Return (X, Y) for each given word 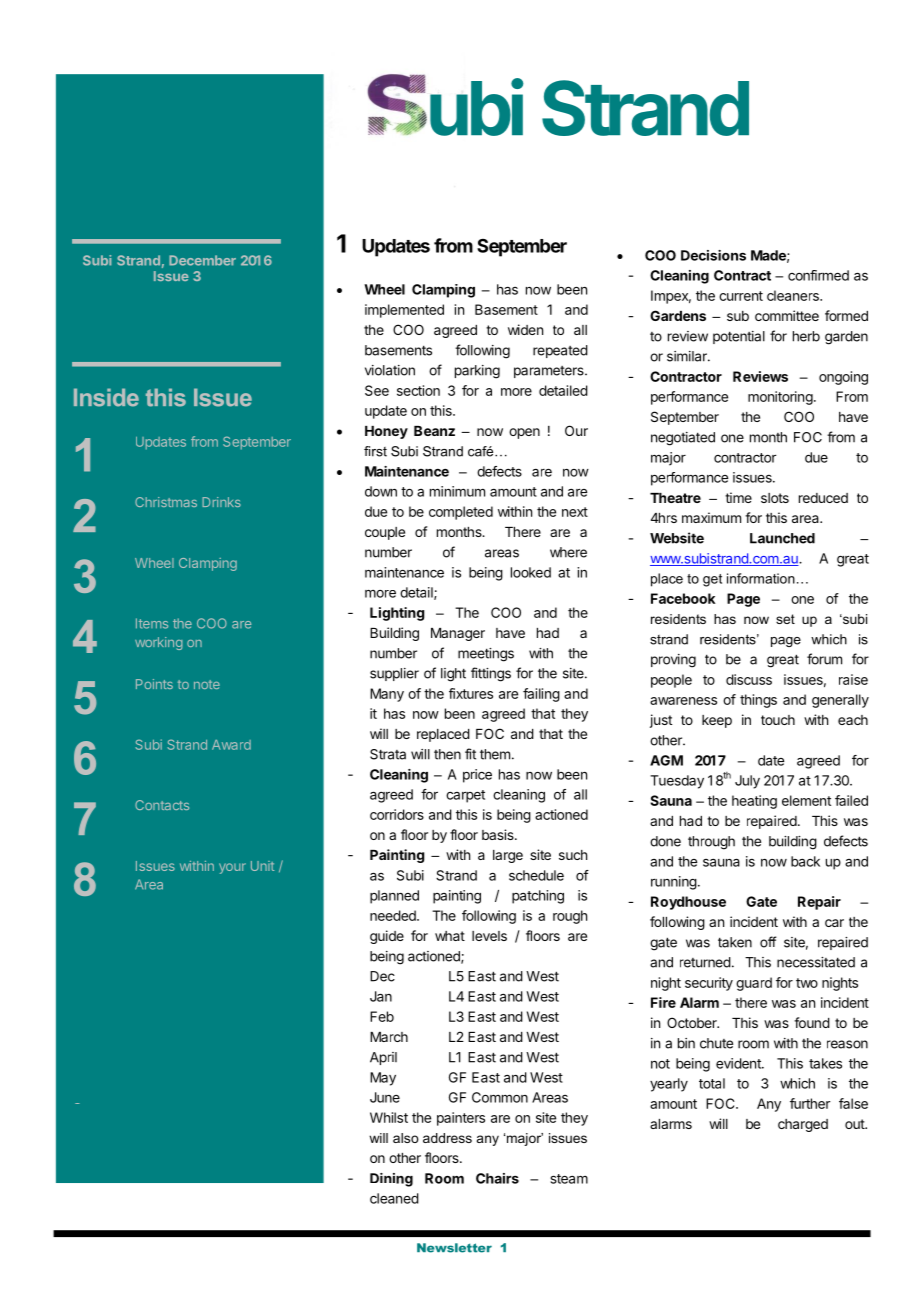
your (232, 868)
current (741, 296)
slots (775, 498)
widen (525, 329)
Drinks (221, 502)
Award (231, 745)
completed (461, 513)
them (495, 754)
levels (489, 936)
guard (754, 984)
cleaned (394, 1198)
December (202, 260)
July (747, 782)
